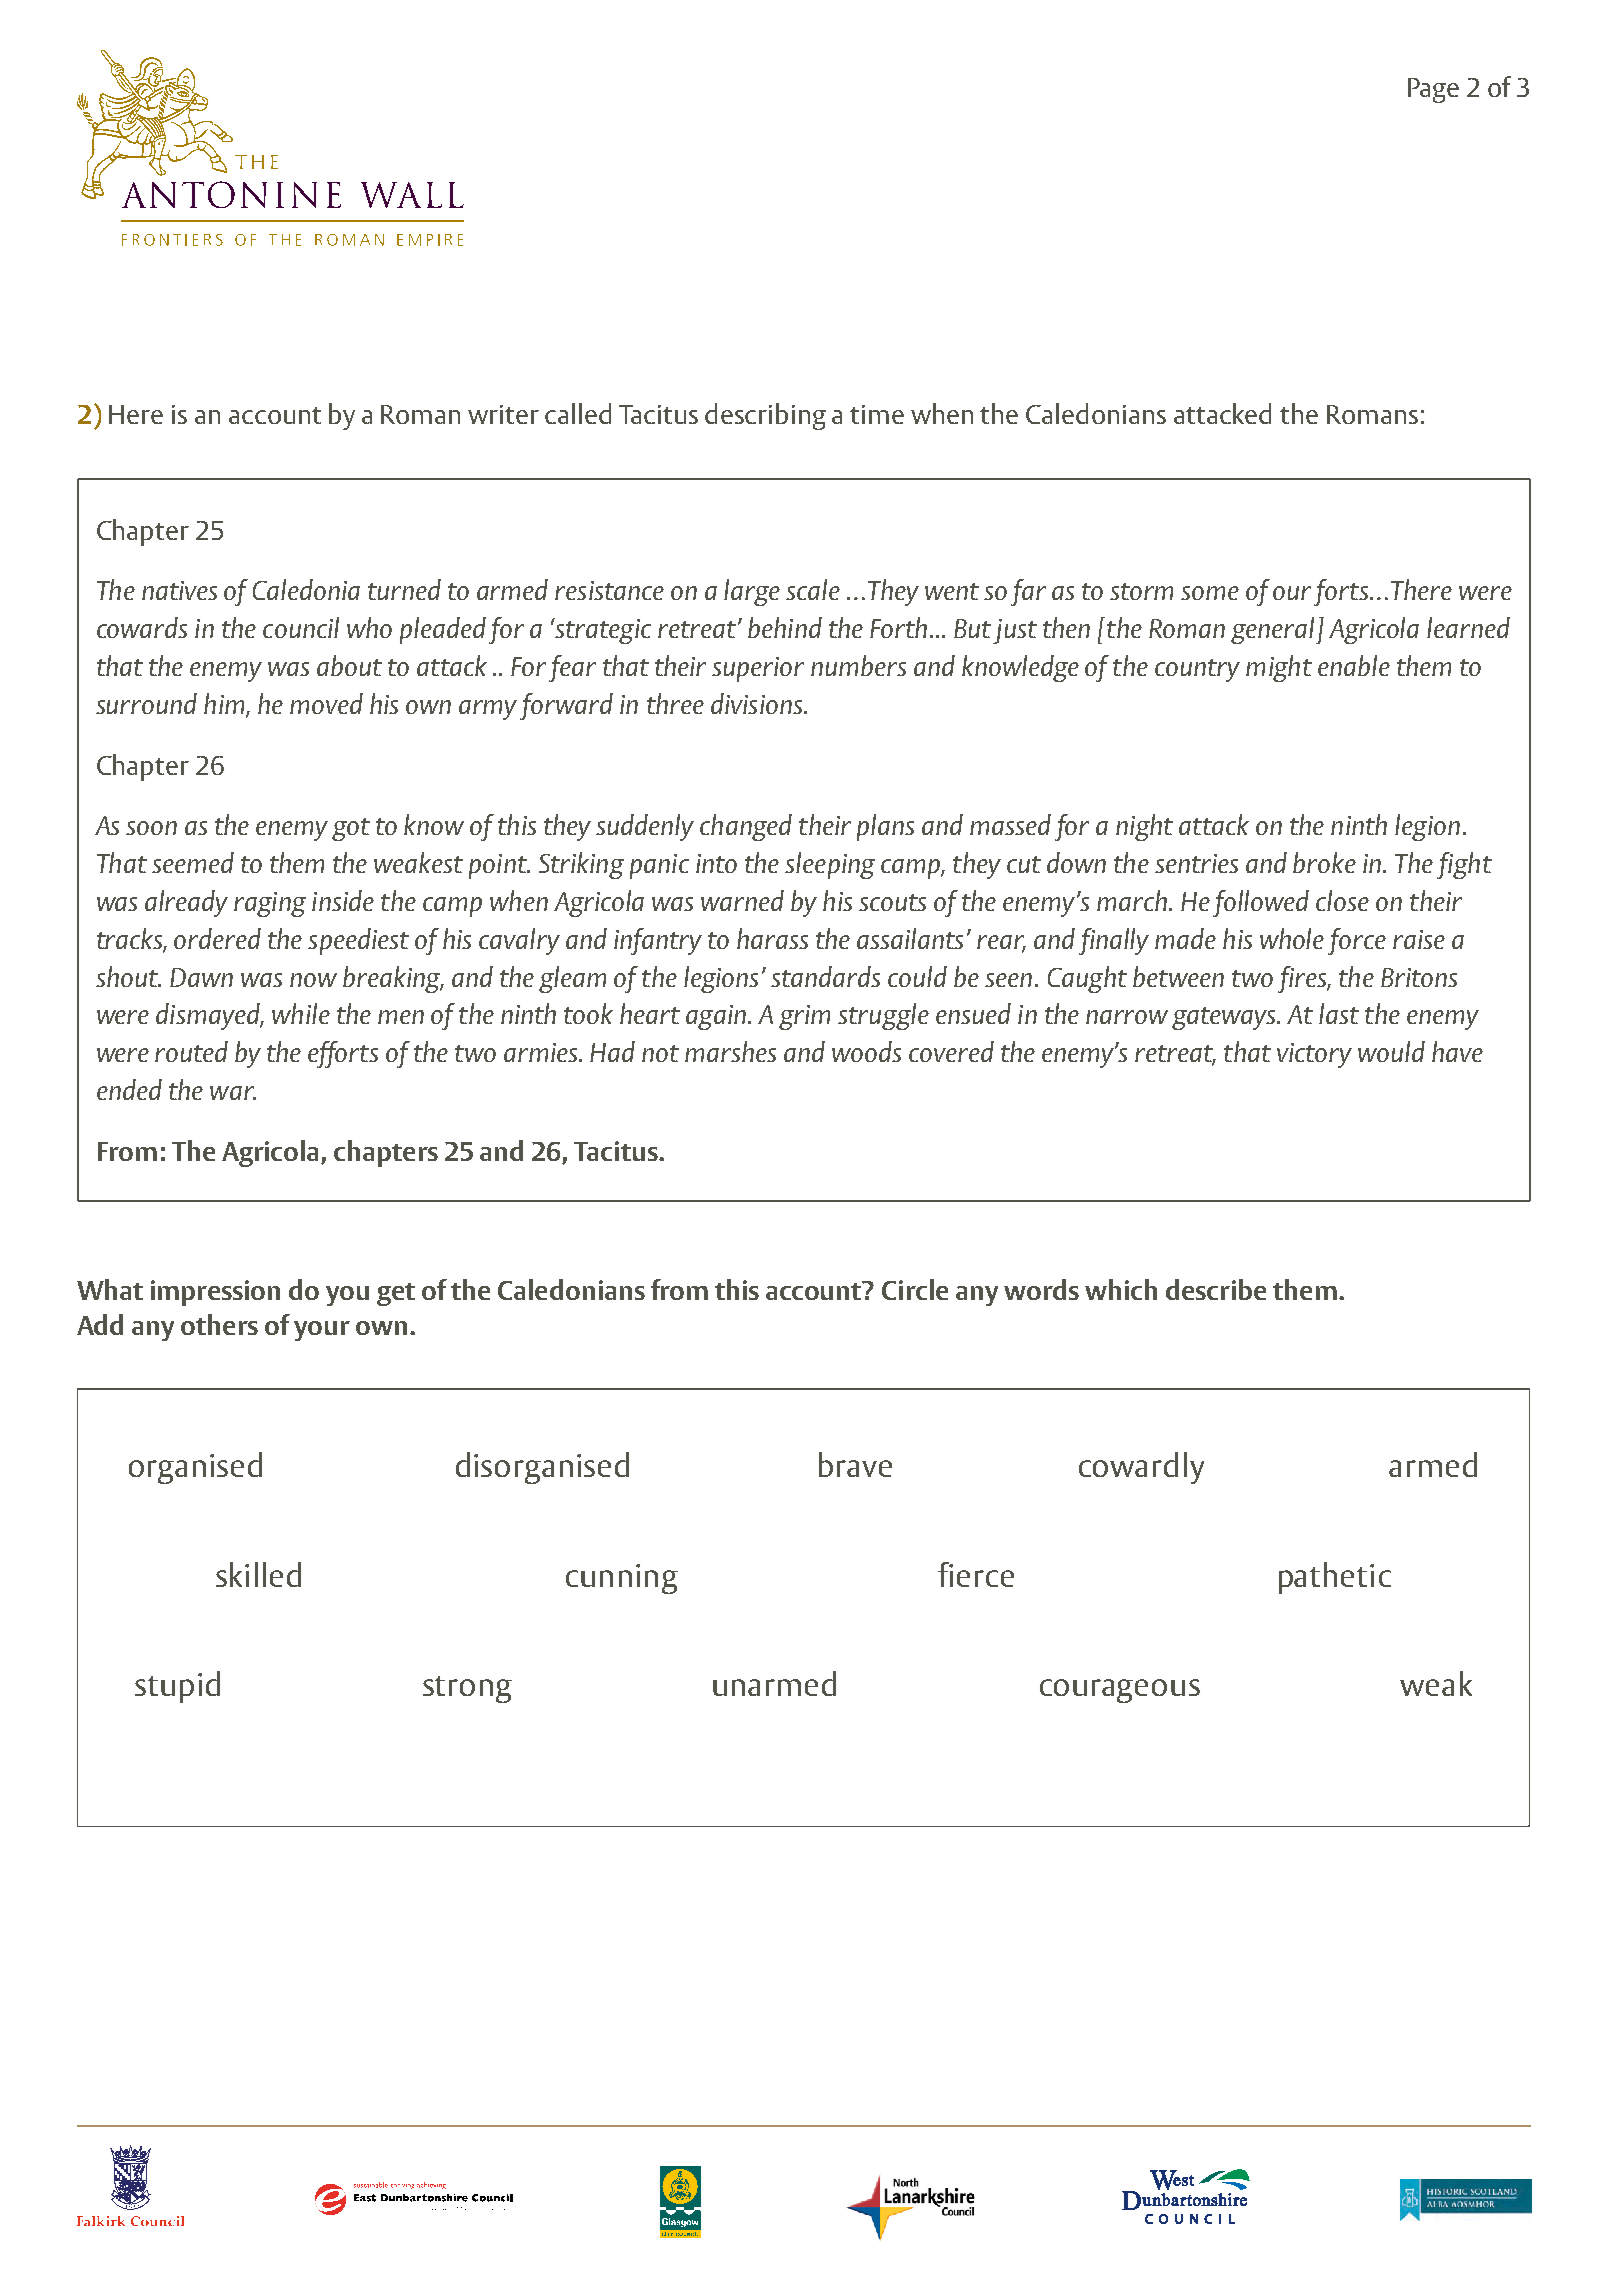 This screenshot has height=2274, width=1608. I want to click on Page, so click(1433, 90).
